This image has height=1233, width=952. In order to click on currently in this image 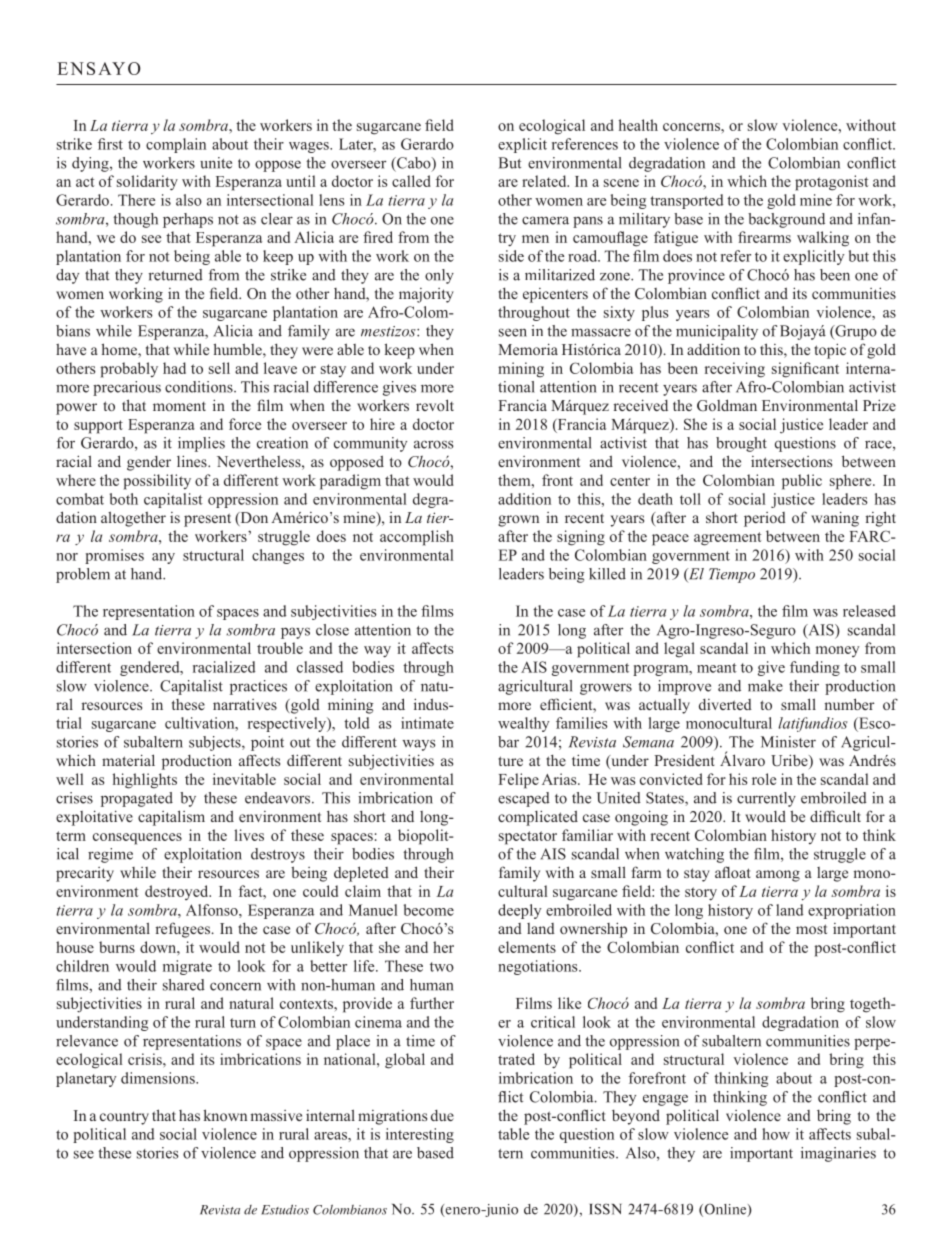, I will do `click(766, 799)`.
